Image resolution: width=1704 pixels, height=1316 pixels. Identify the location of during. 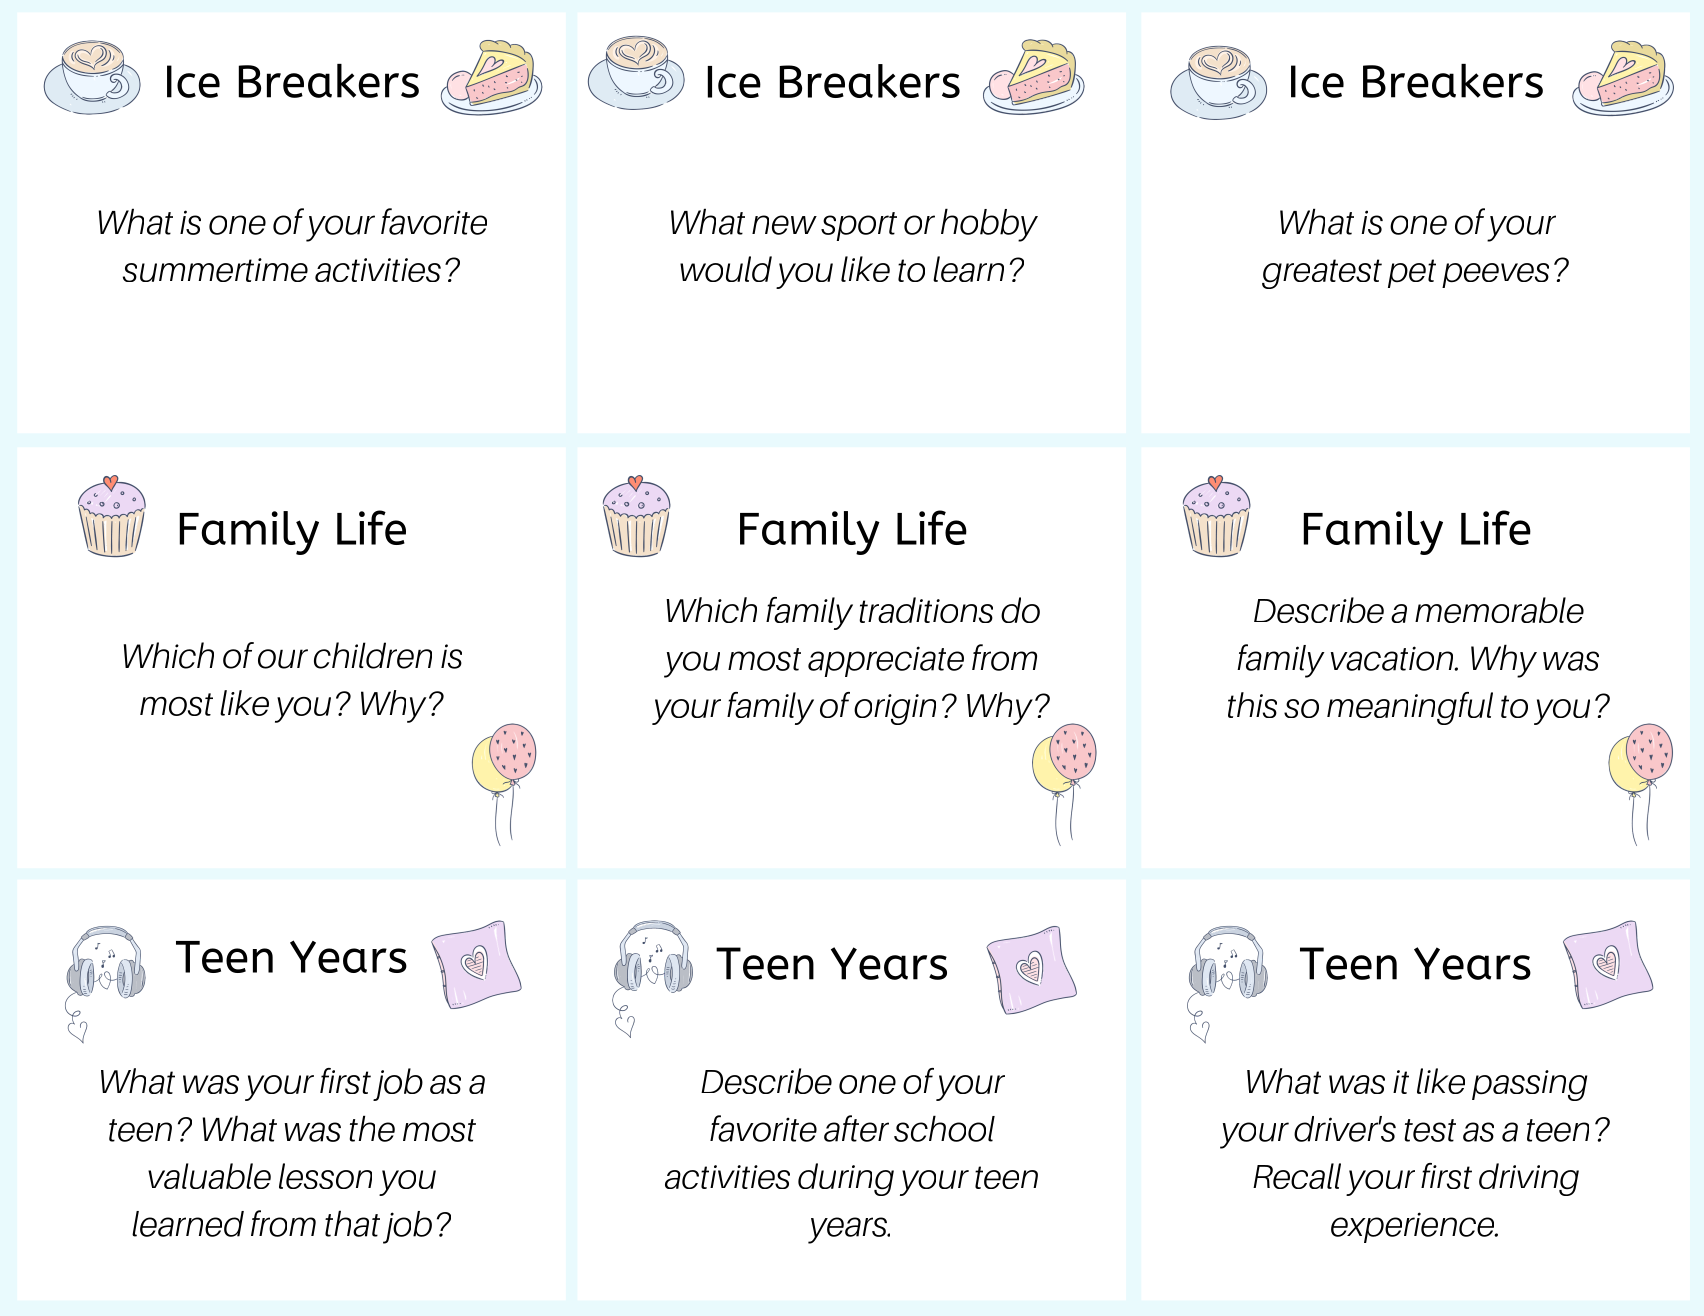
(846, 1179).
